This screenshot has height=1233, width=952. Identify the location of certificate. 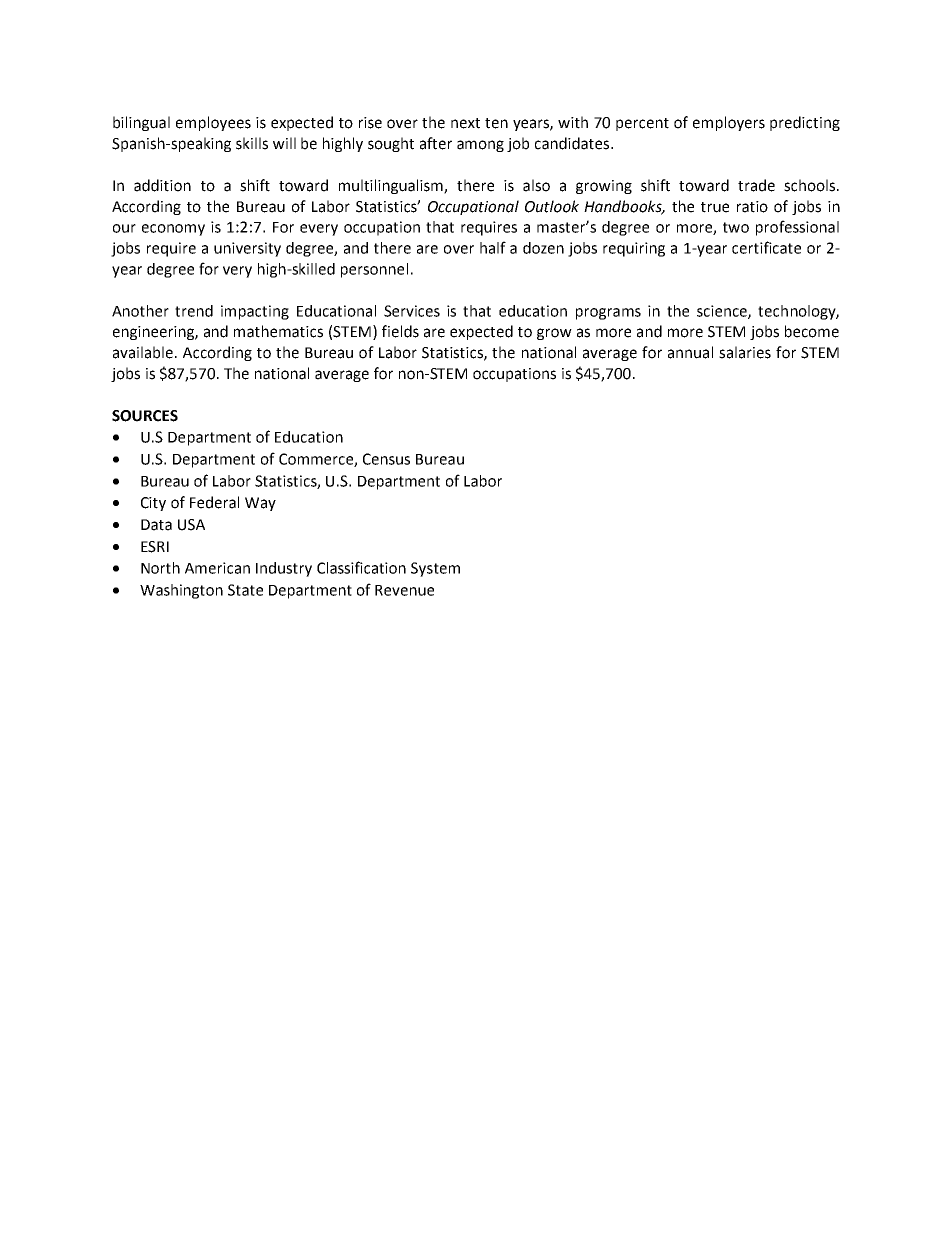
(766, 247).
